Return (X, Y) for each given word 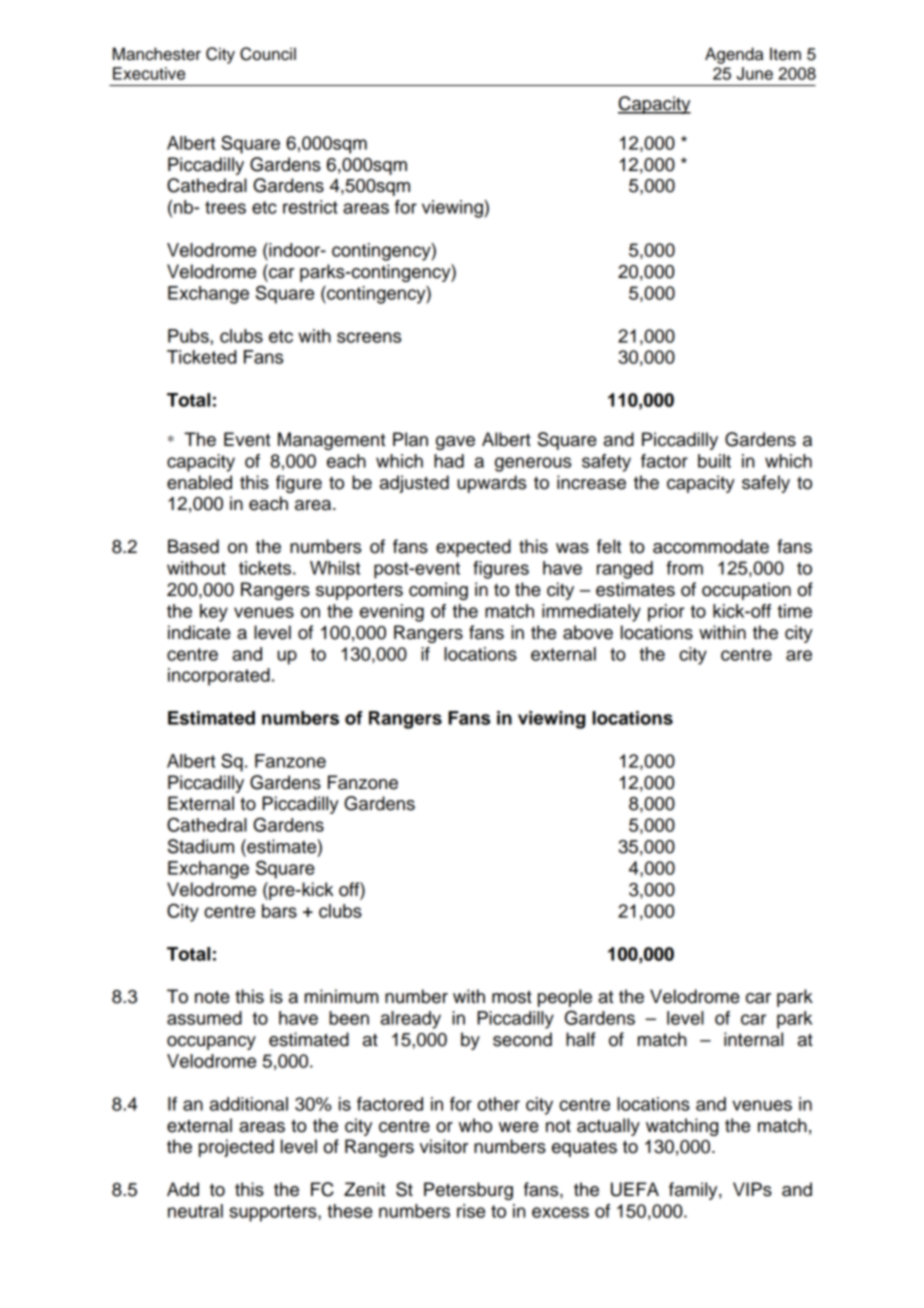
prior (666, 613)
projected (236, 1148)
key (214, 613)
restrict (310, 207)
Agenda (734, 55)
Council (268, 54)
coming (438, 591)
